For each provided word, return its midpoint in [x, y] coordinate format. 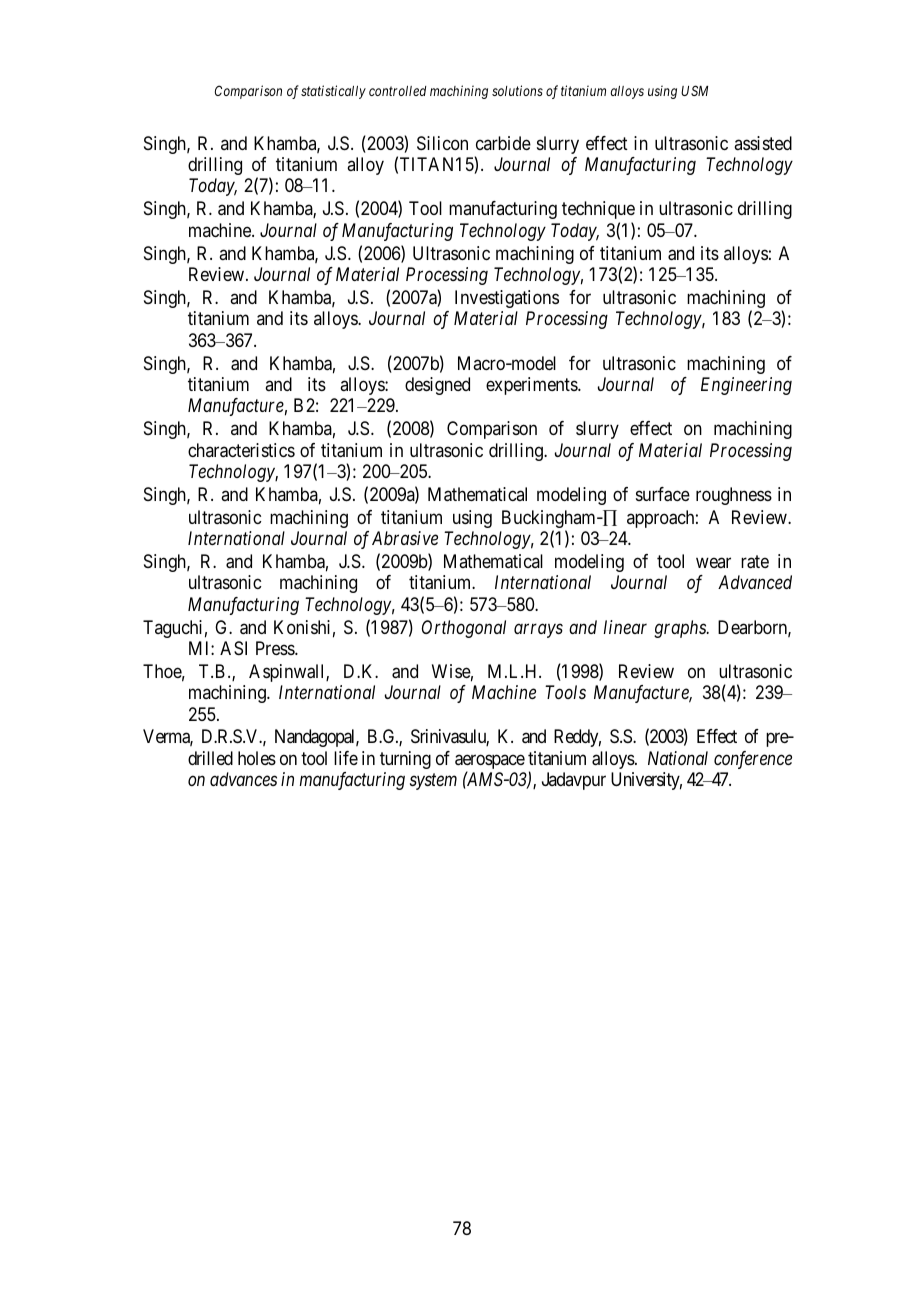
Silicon [442, 143]
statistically [333, 92]
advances [243, 779]
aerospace [490, 763]
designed [437, 386]
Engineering [746, 386]
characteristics [241, 450]
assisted [763, 143]
